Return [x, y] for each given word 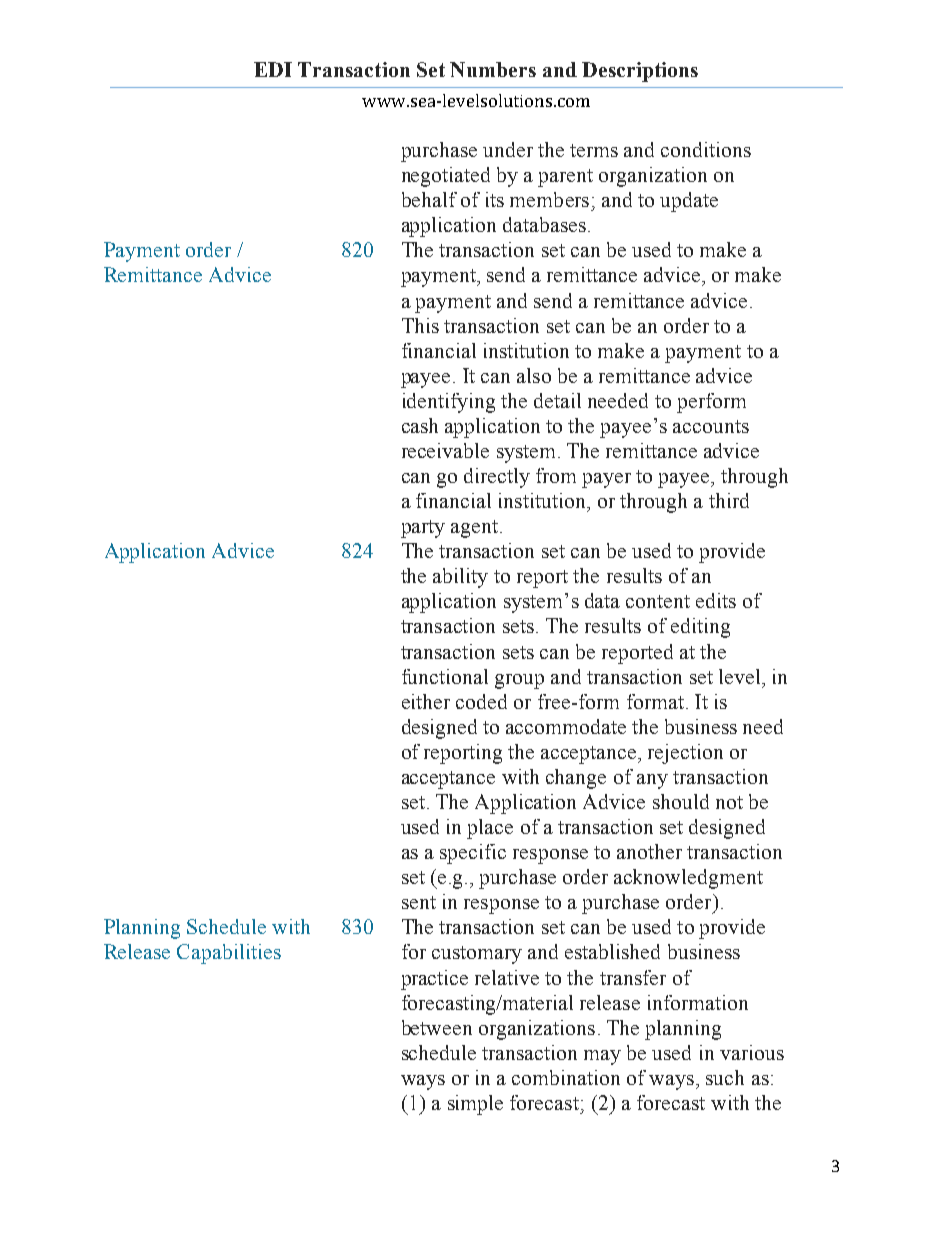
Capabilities [229, 954]
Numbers [493, 69]
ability [460, 578]
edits [716, 600]
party [423, 529]
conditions [706, 149]
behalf [429, 199]
